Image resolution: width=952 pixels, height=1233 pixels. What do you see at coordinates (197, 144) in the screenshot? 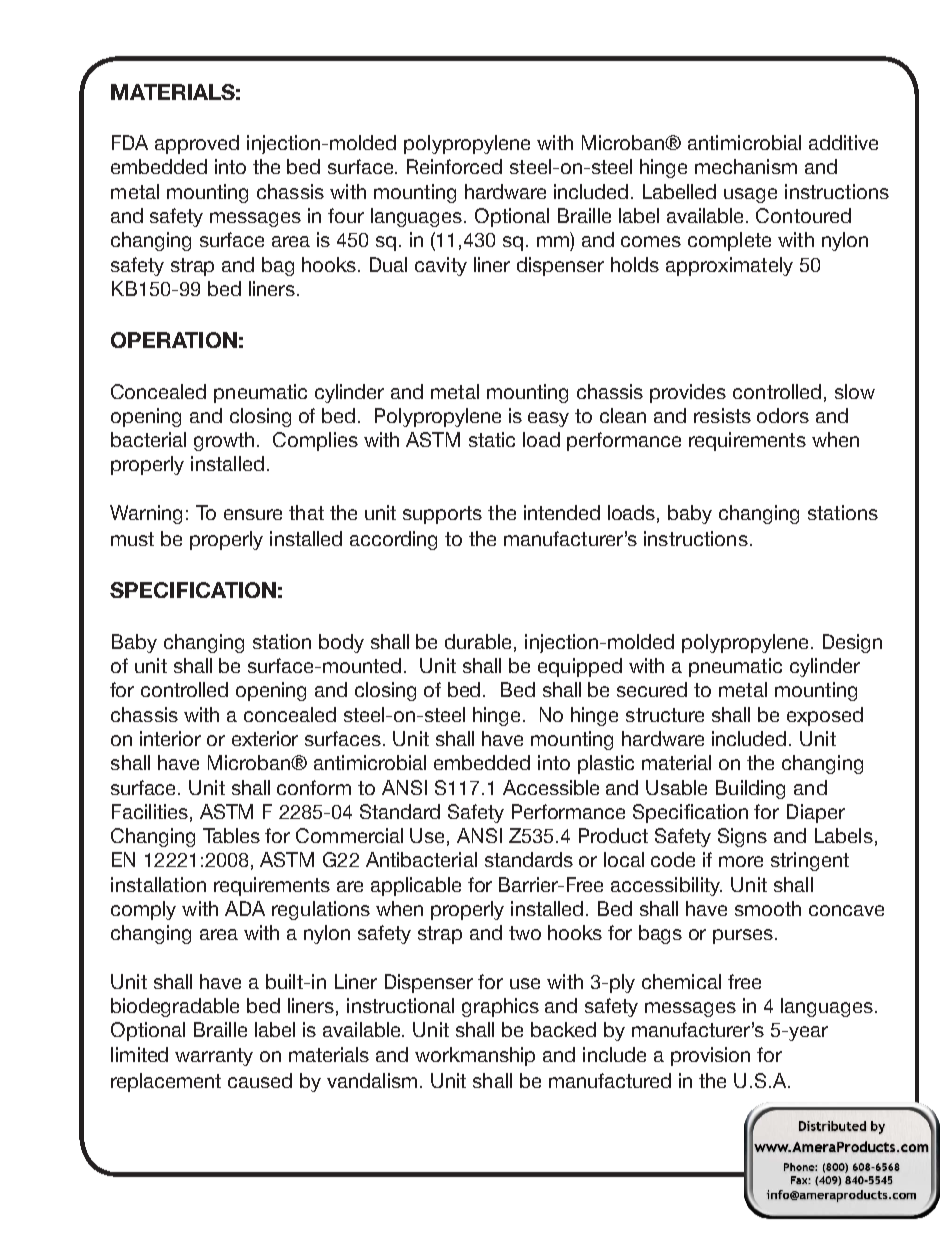
I see `approved` at bounding box center [197, 144].
